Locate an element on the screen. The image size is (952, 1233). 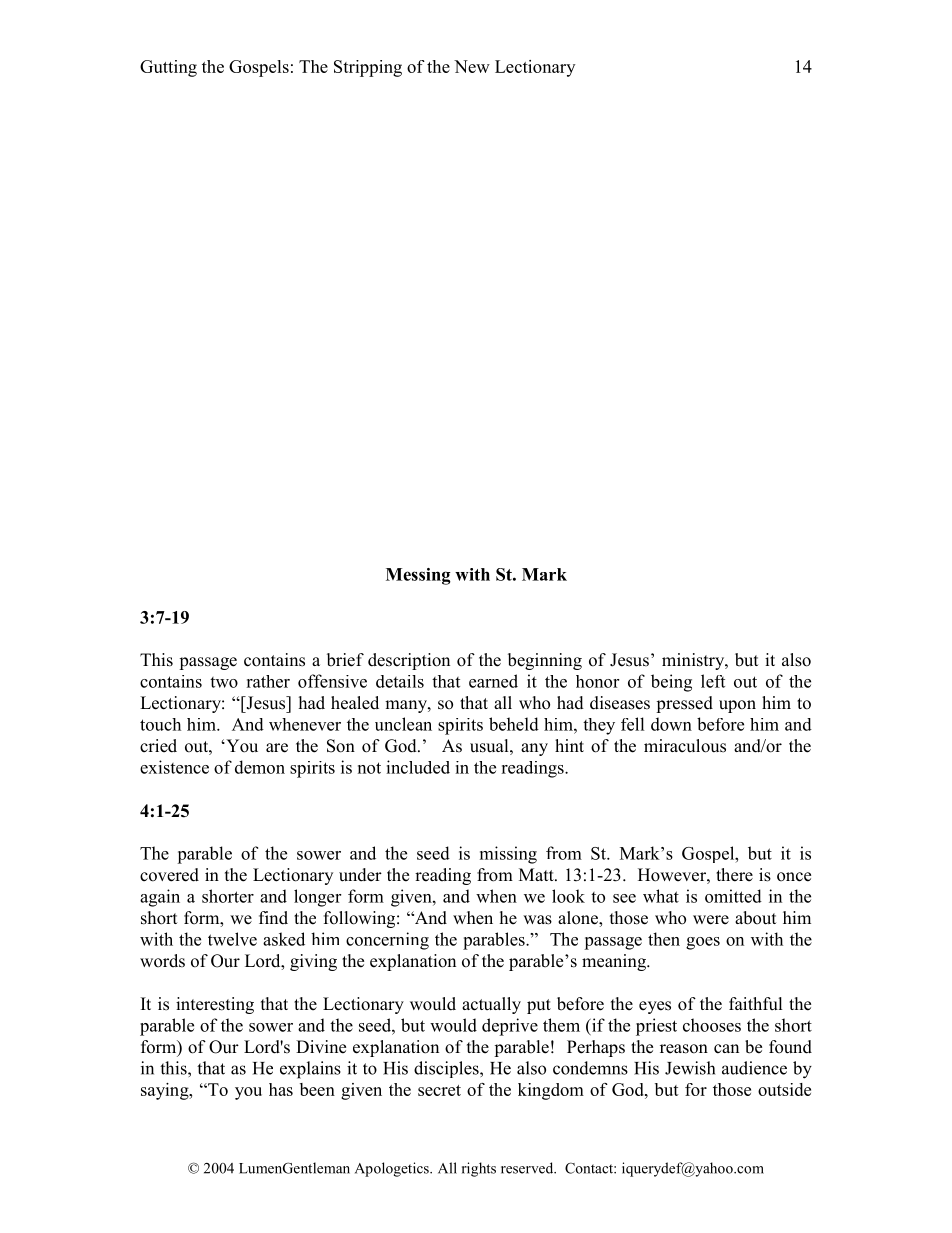
New is located at coordinates (472, 66).
